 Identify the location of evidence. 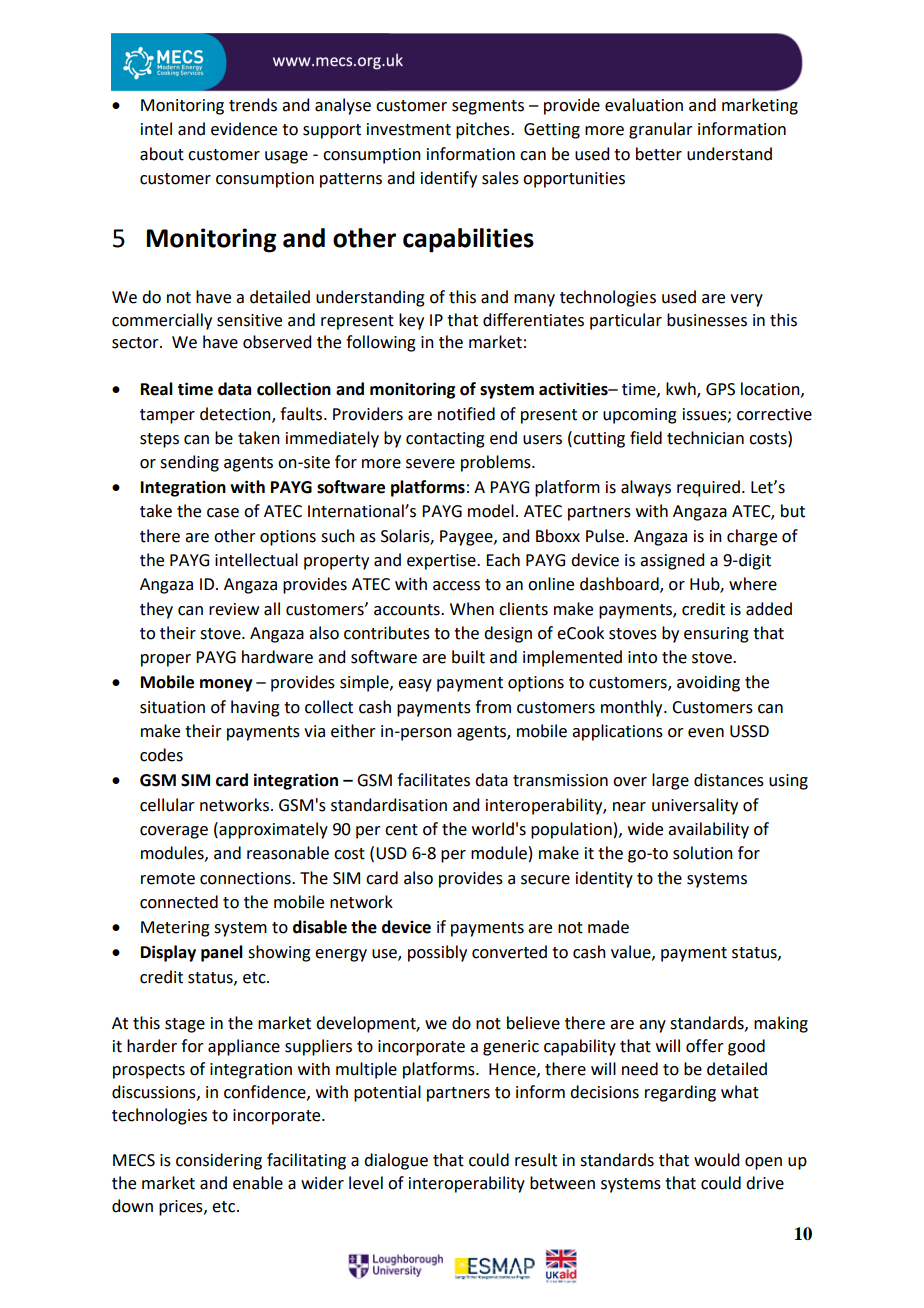
(244, 129).
